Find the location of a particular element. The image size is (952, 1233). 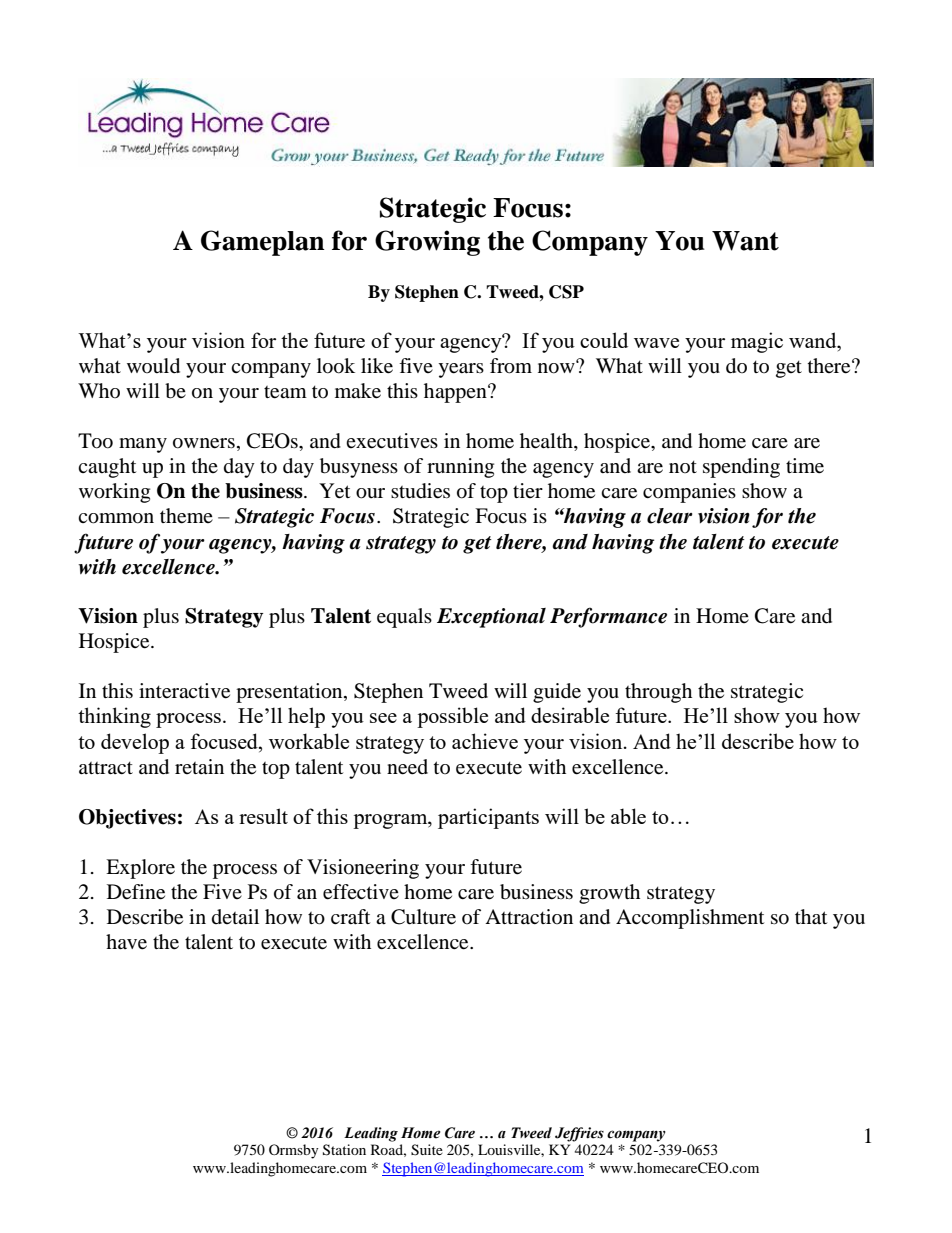

possible is located at coordinates (452, 717).
